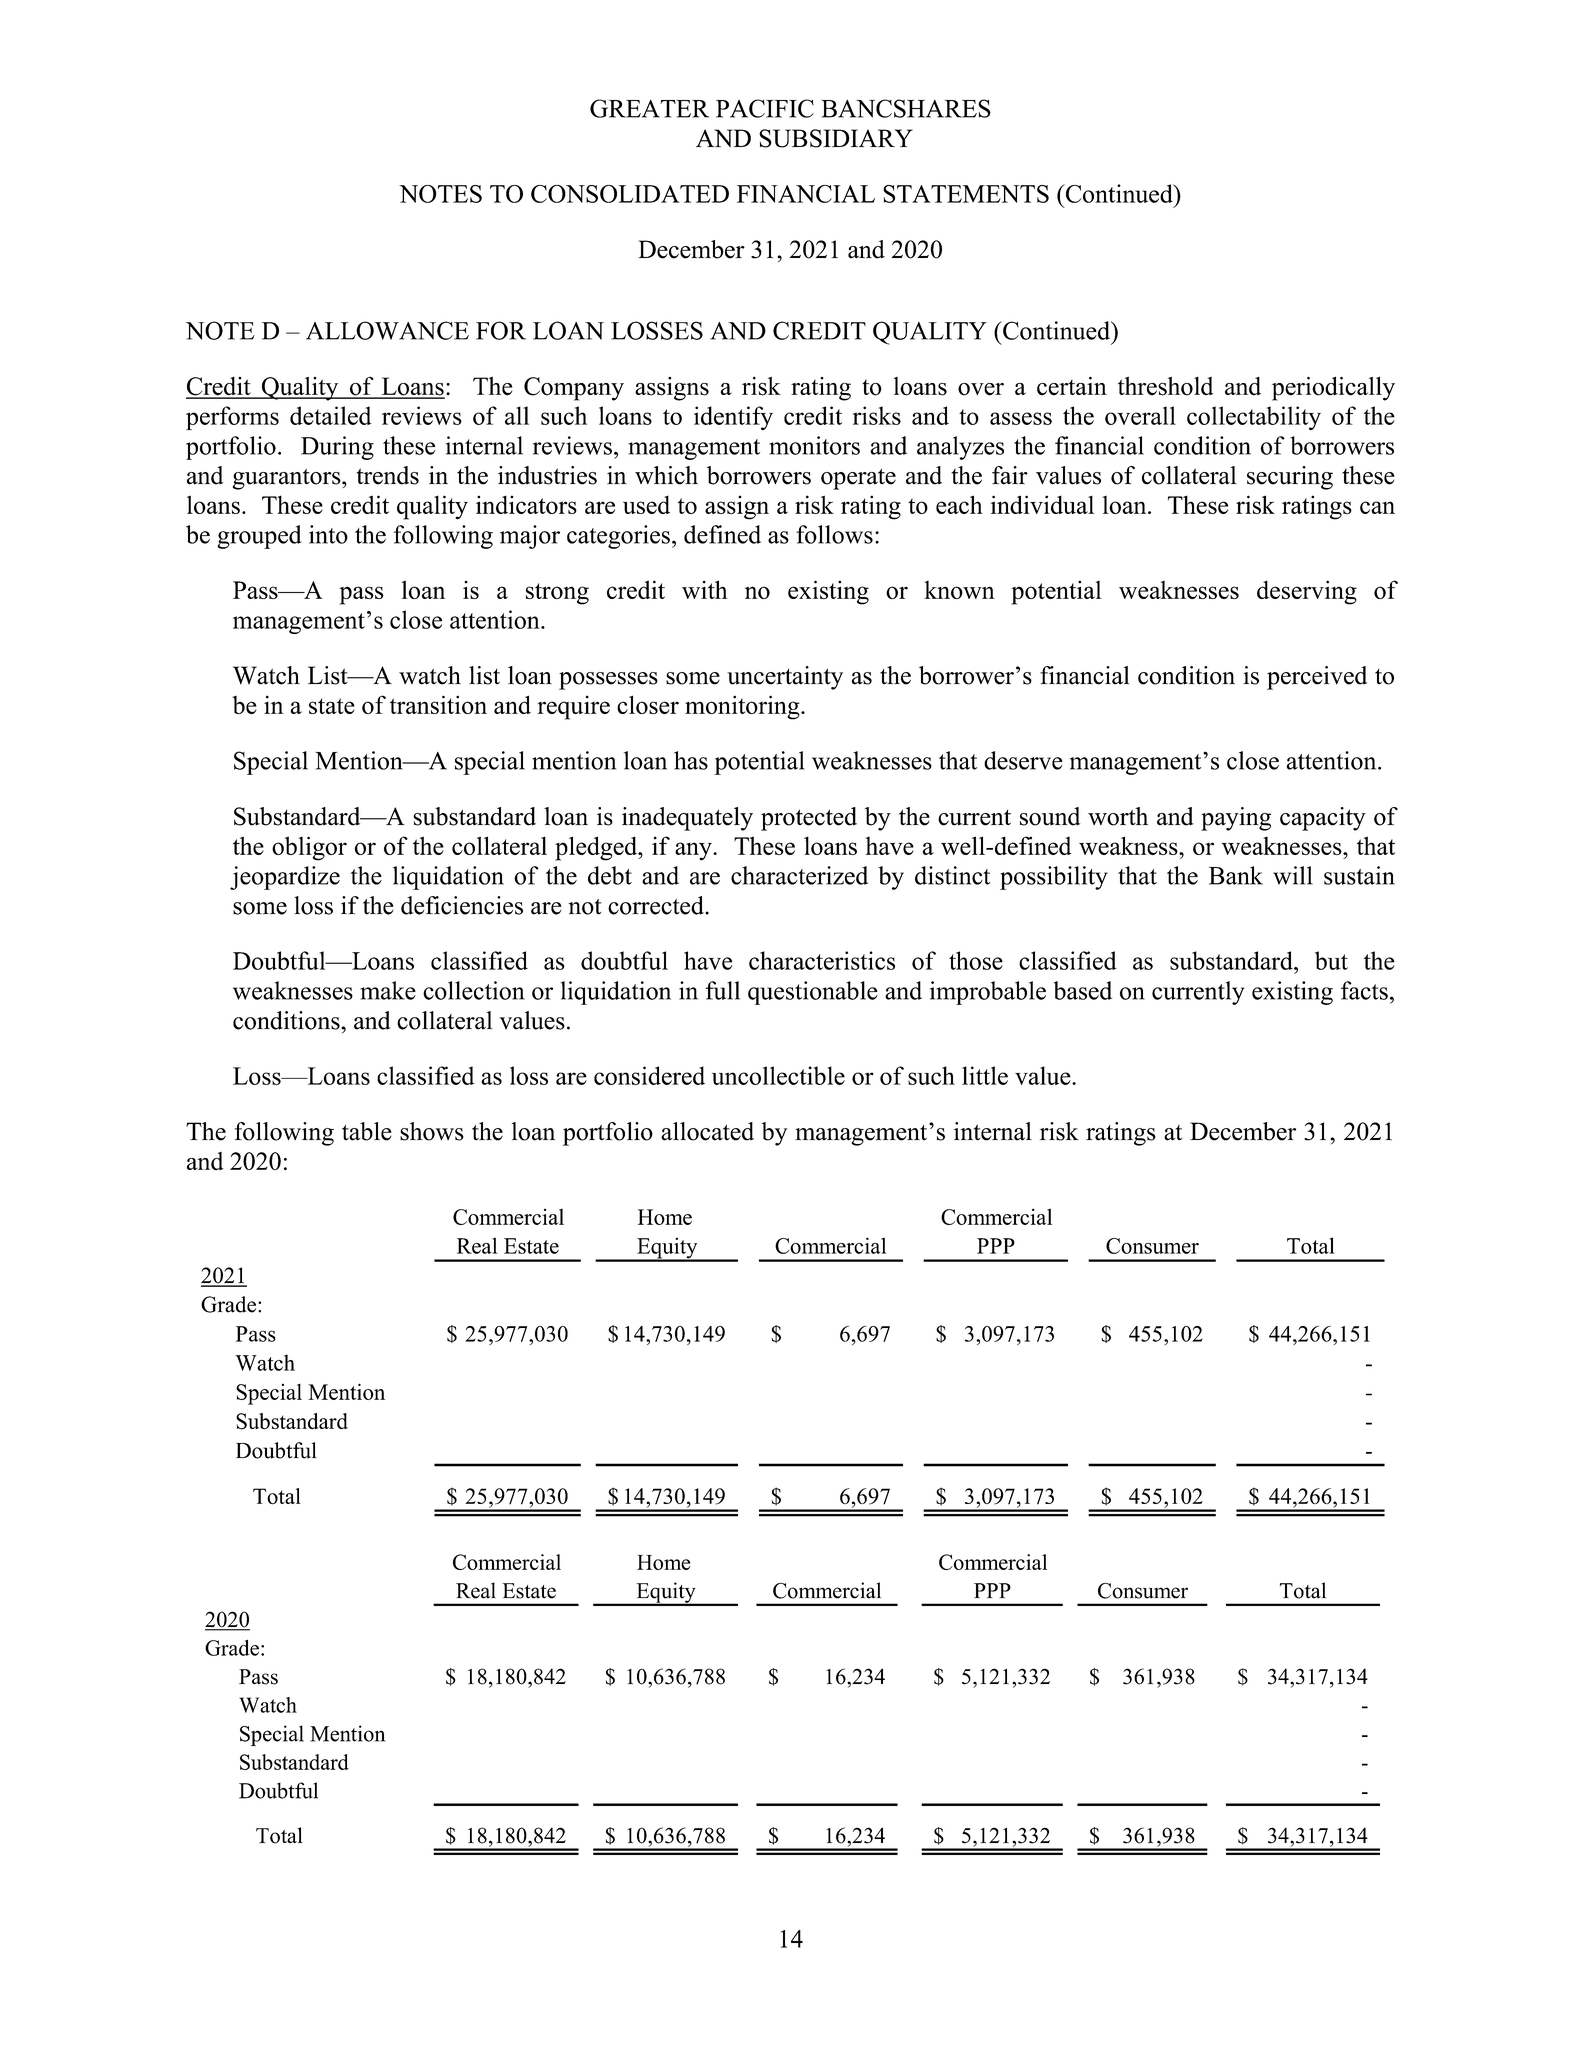 This screenshot has width=1581, height=2046. Describe the element at coordinates (1236, 875) in the screenshot. I see `Bank` at that location.
